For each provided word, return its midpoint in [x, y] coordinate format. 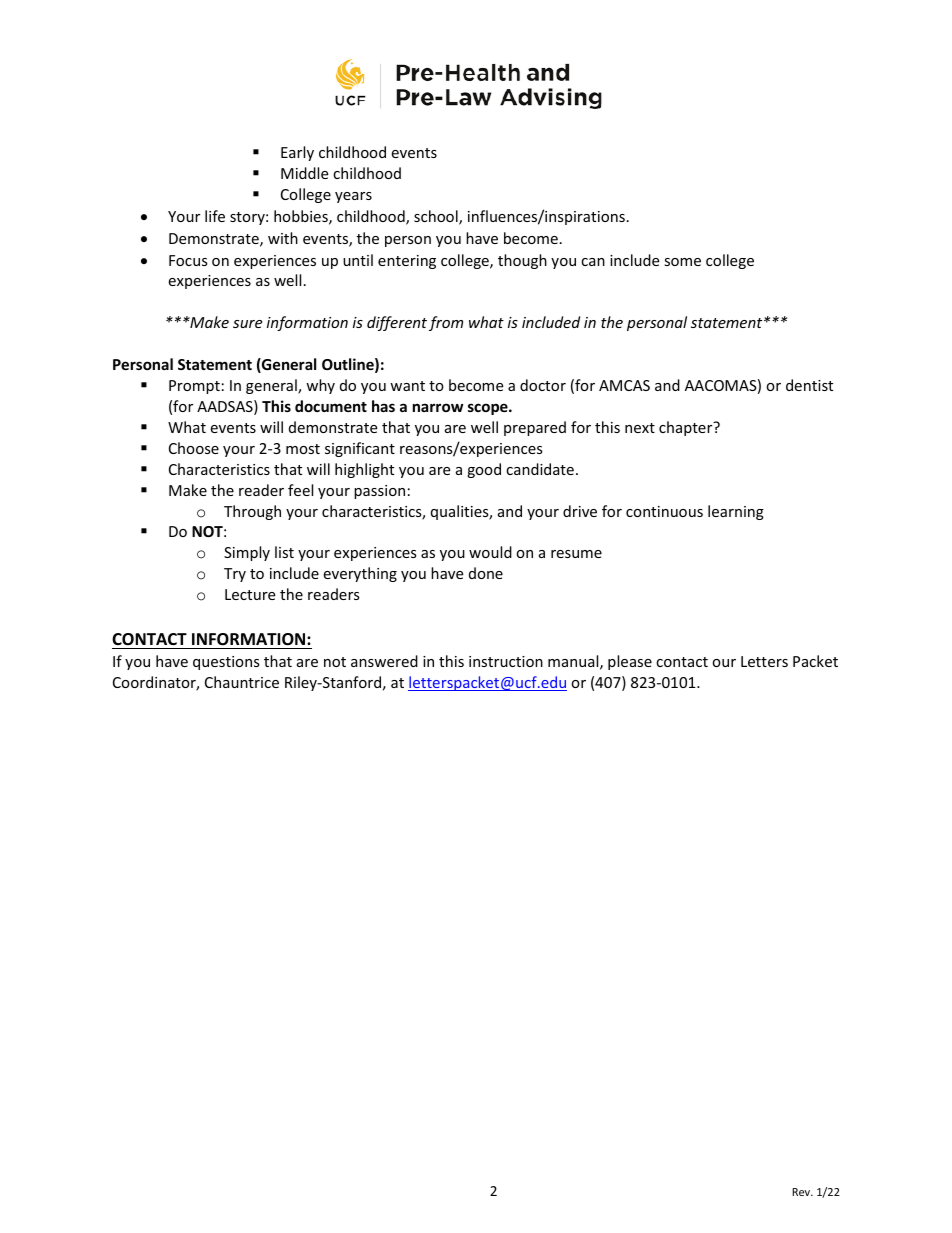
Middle [304, 173]
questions [226, 663]
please [630, 662]
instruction [506, 661]
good [484, 470]
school [437, 217]
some [682, 262]
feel [300, 490]
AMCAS [624, 385]
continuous [664, 511]
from [446, 323]
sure [247, 324]
